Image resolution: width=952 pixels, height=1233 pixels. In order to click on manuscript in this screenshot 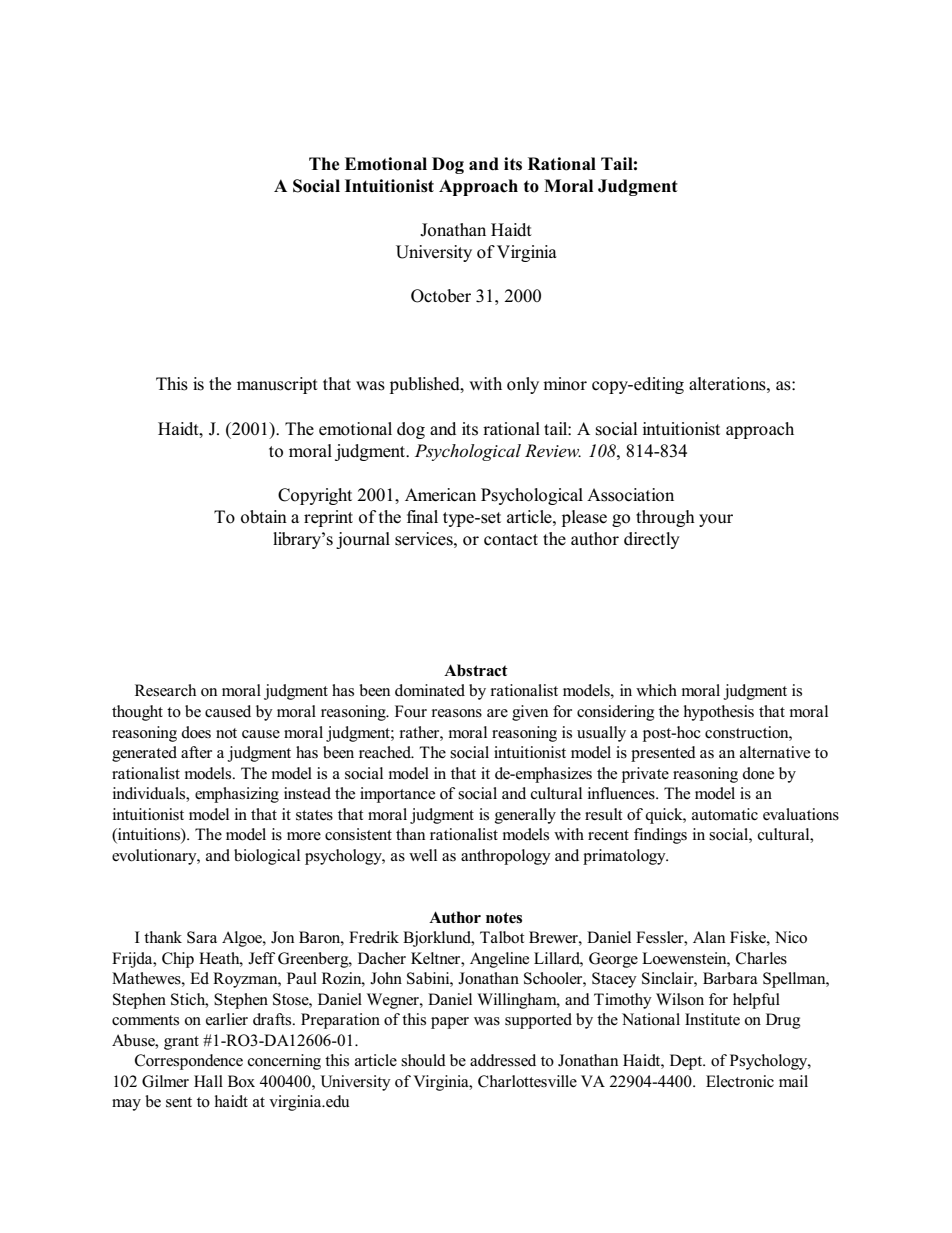, I will do `click(277, 385)`.
